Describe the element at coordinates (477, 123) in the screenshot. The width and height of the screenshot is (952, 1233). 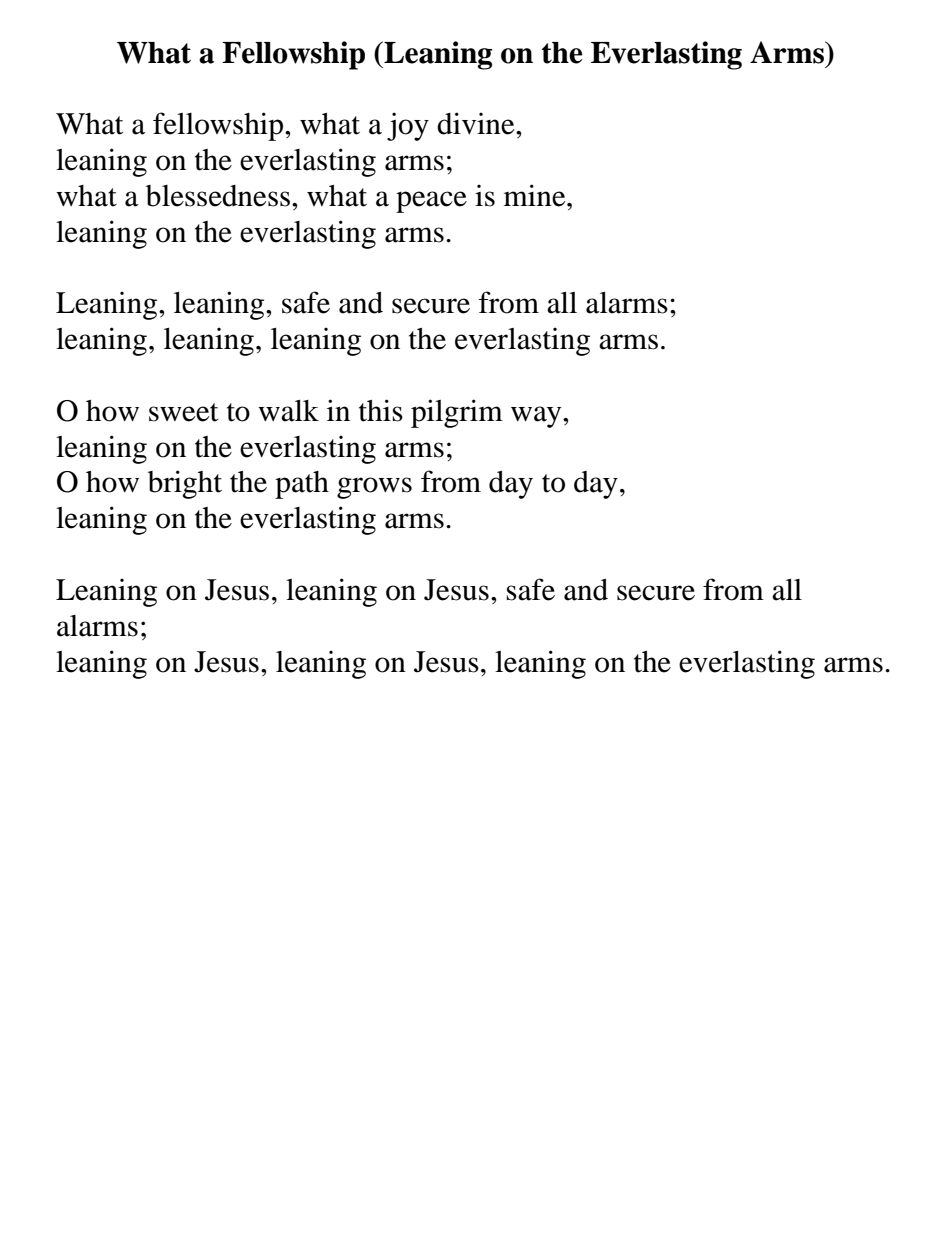
I see `divine` at that location.
